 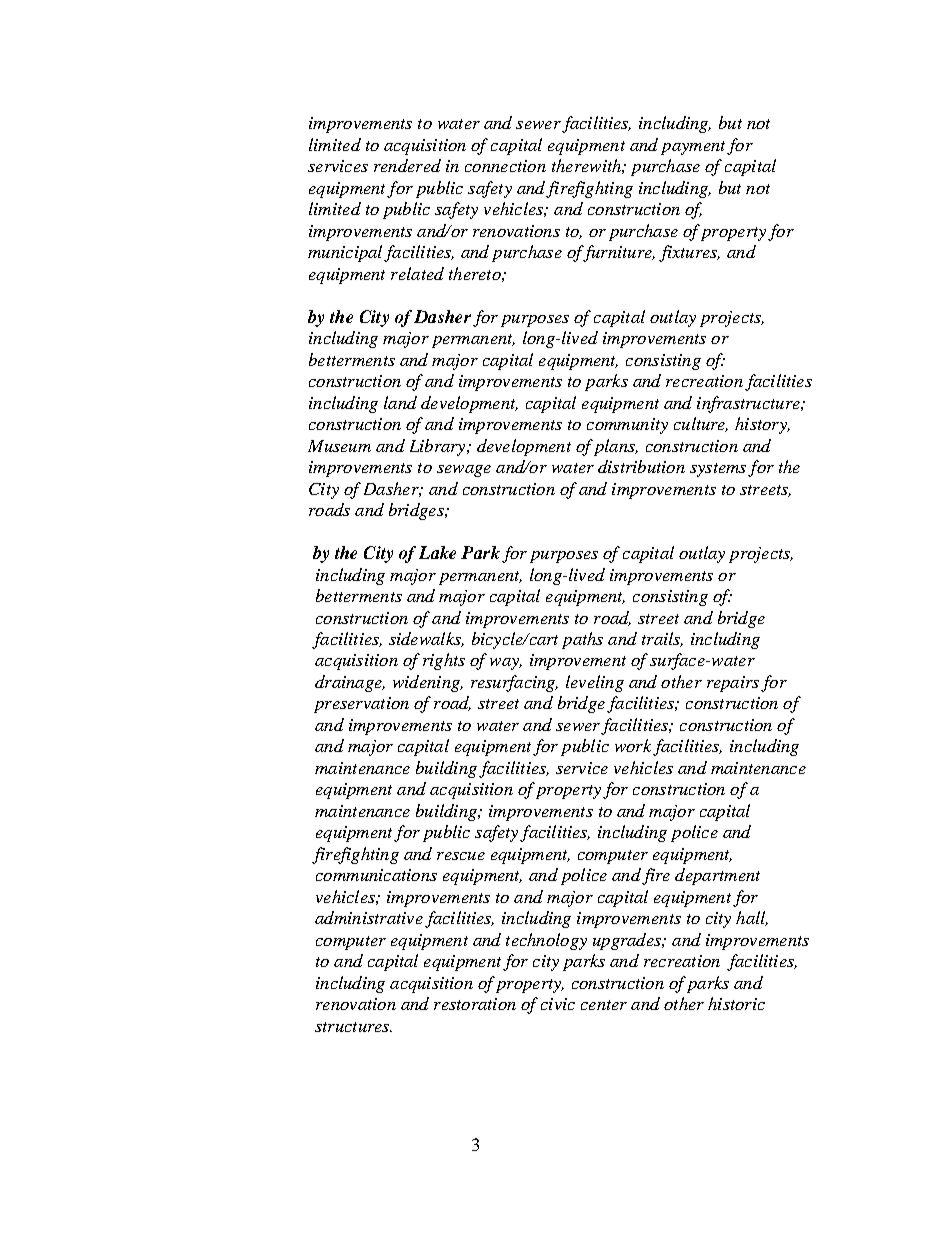 What do you see at coordinates (514, 683) in the screenshot?
I see `resurfacing` at bounding box center [514, 683].
